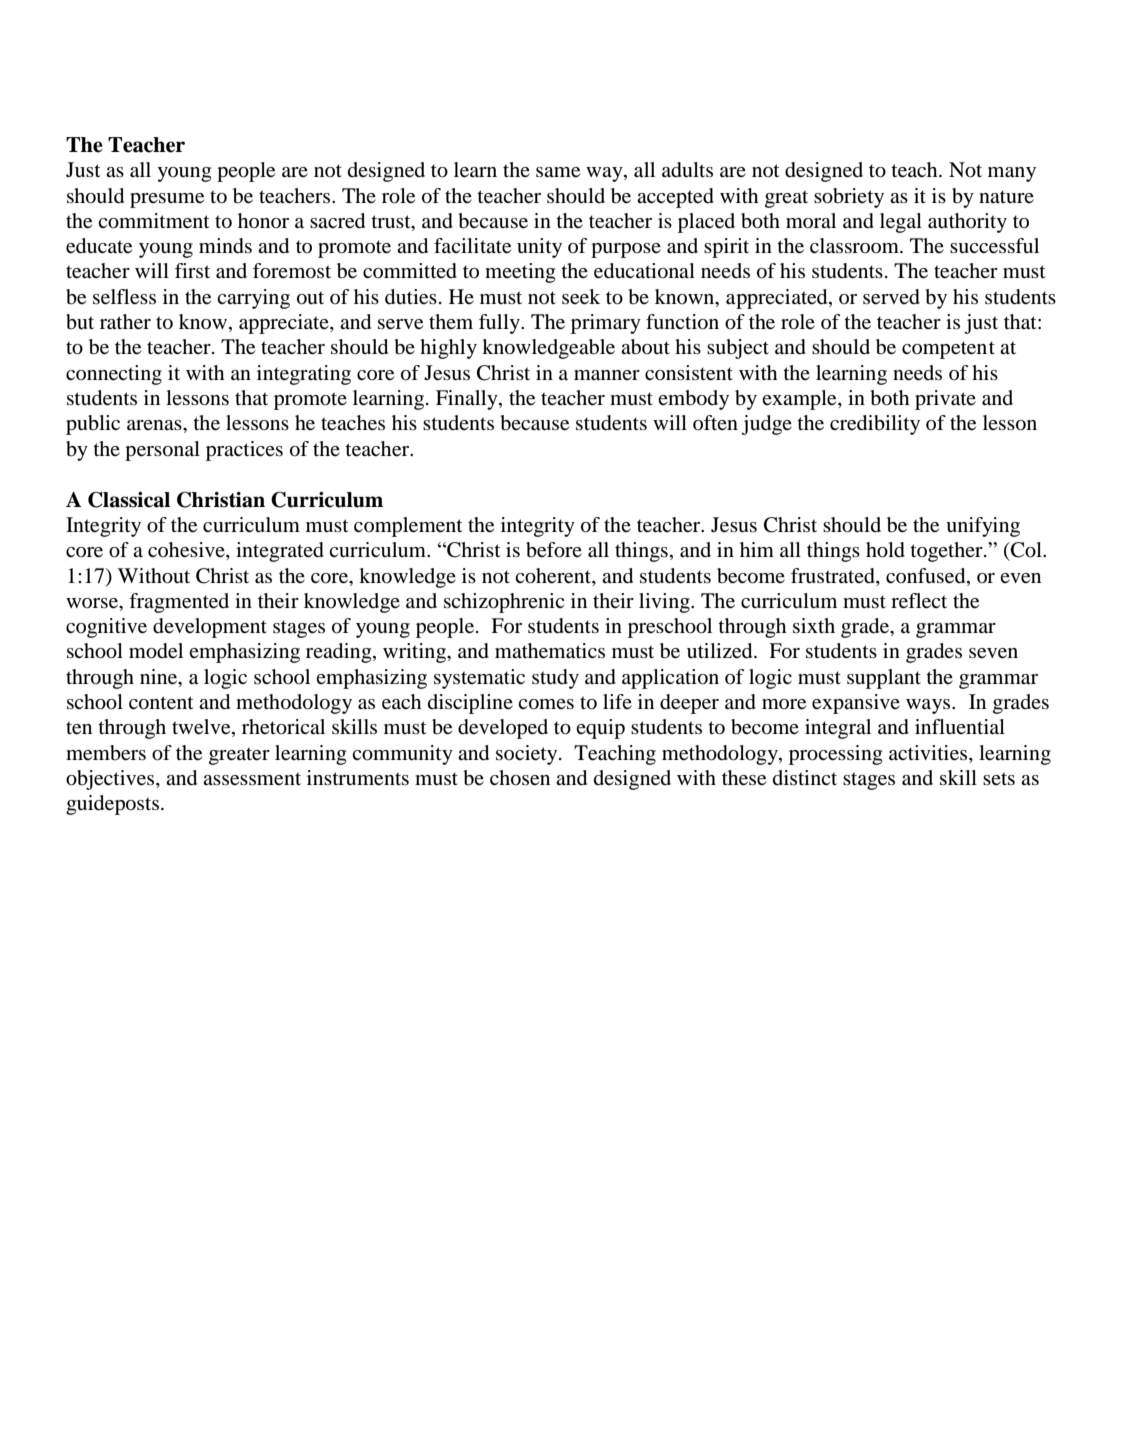  What do you see at coordinates (999, 779) in the screenshot?
I see `sets` at bounding box center [999, 779].
